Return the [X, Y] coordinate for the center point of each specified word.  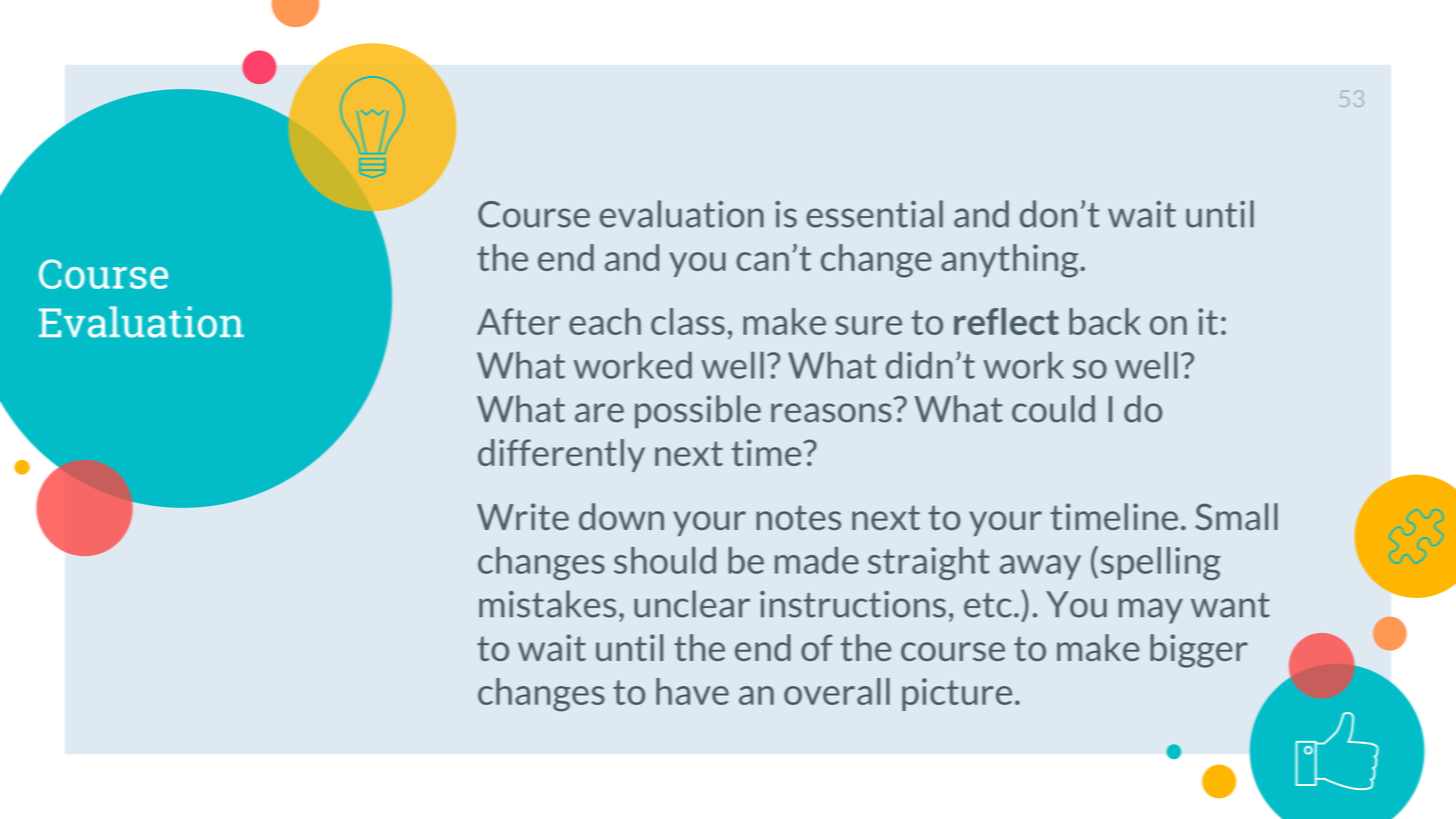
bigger [1199, 651]
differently [561, 455]
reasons [831, 413]
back [1105, 321]
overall [837, 691]
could [1053, 409]
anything [1011, 261]
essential [874, 214]
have [692, 691]
